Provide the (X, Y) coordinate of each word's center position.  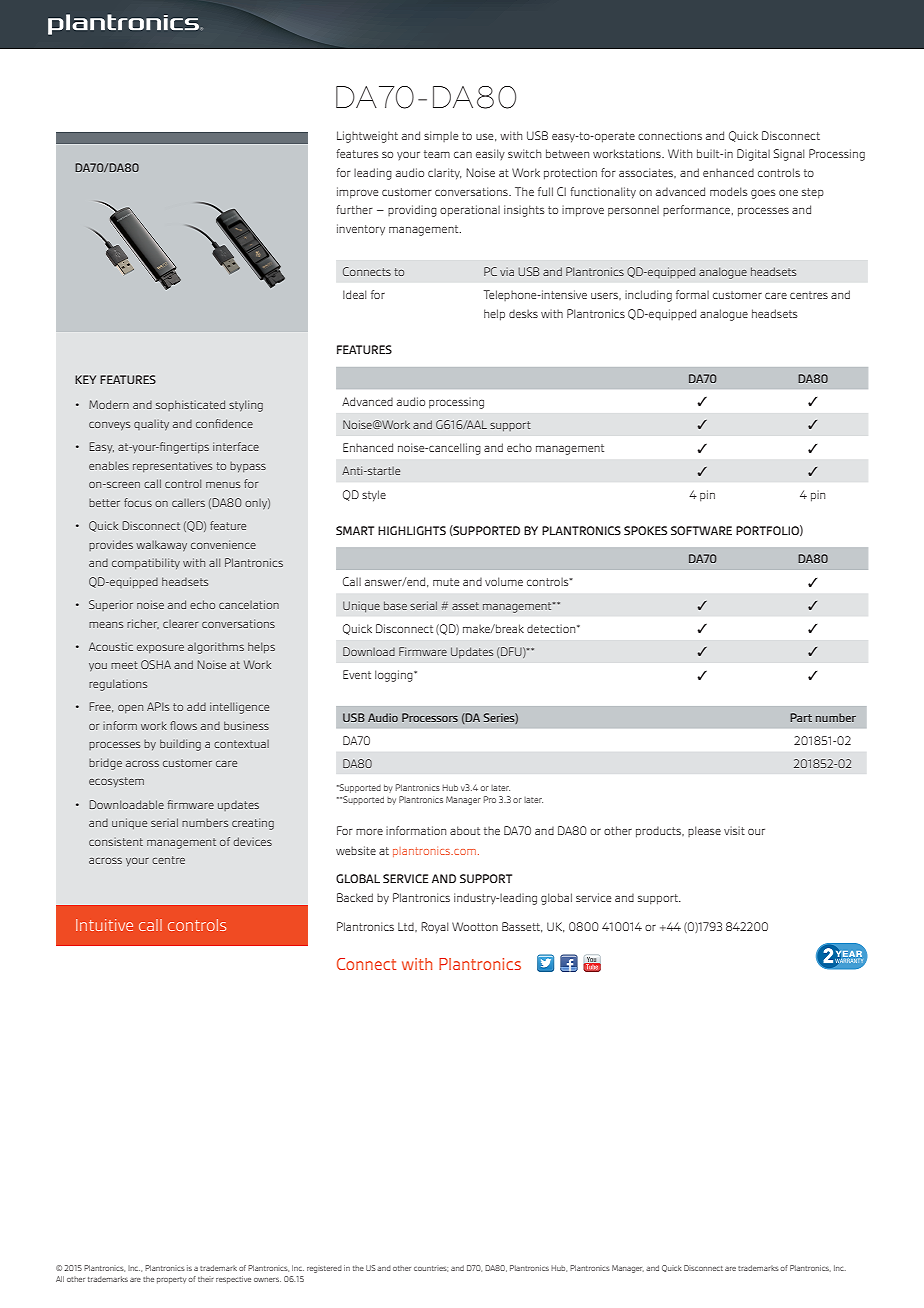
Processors (430, 717)
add (196, 706)
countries (431, 1269)
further (354, 209)
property (171, 1280)
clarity (444, 174)
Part (801, 717)
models (729, 191)
